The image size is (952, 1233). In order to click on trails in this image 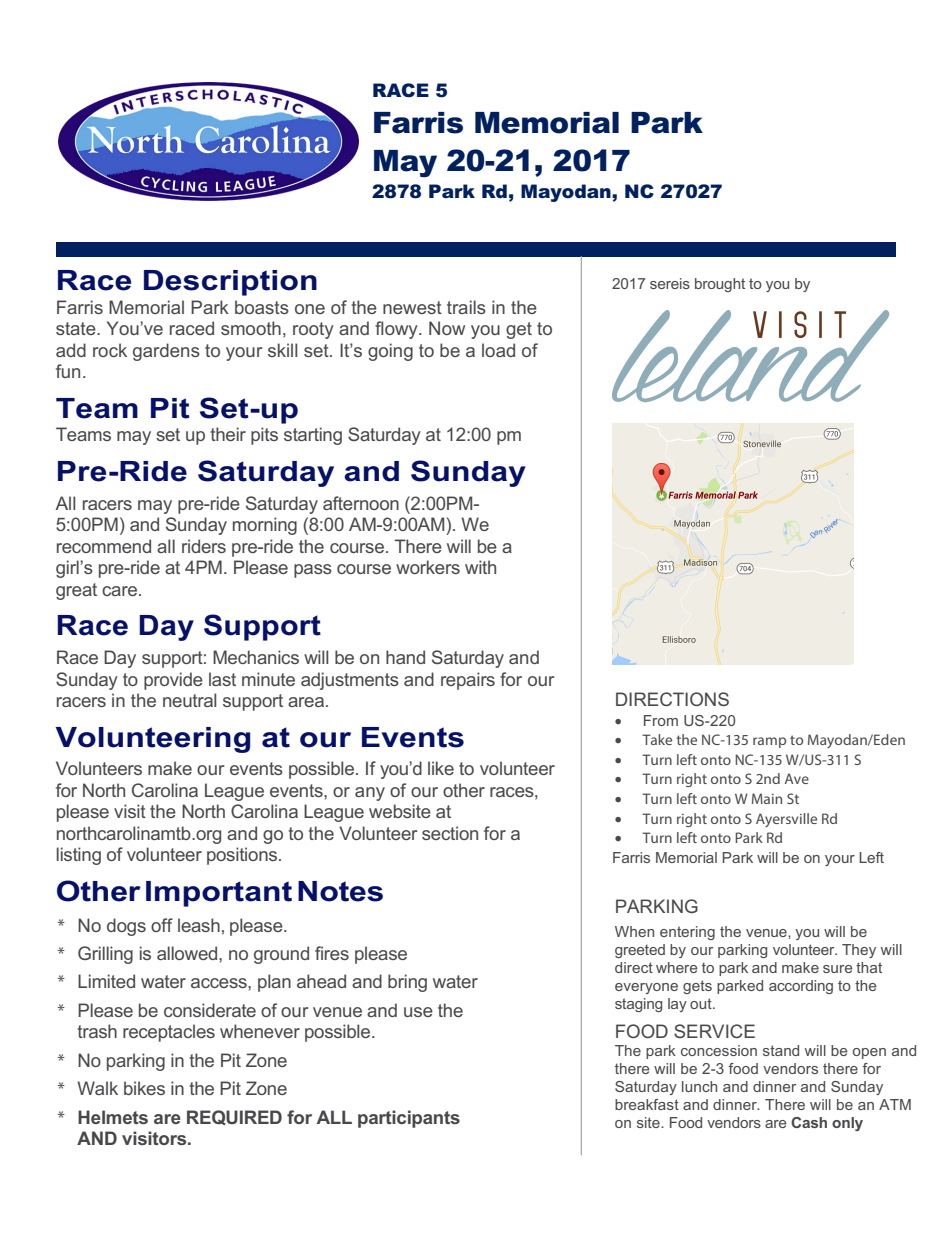, I will do `click(466, 307)`.
